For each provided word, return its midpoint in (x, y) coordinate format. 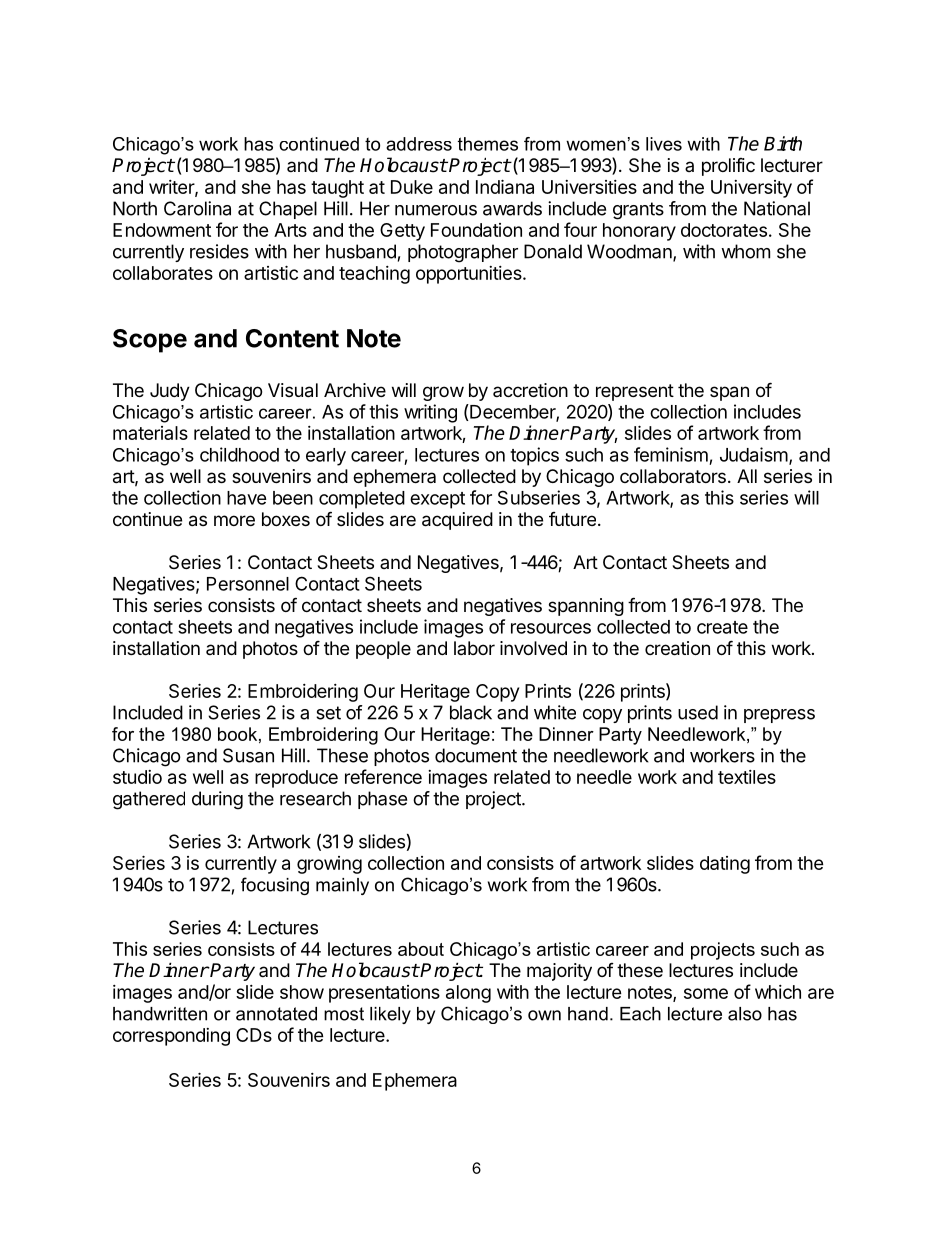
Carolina (197, 208)
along (468, 994)
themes (488, 144)
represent (635, 392)
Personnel (248, 584)
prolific (728, 167)
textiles (747, 777)
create (722, 627)
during (217, 800)
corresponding (171, 1037)
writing (430, 413)
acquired (457, 521)
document (476, 755)
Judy (170, 392)
